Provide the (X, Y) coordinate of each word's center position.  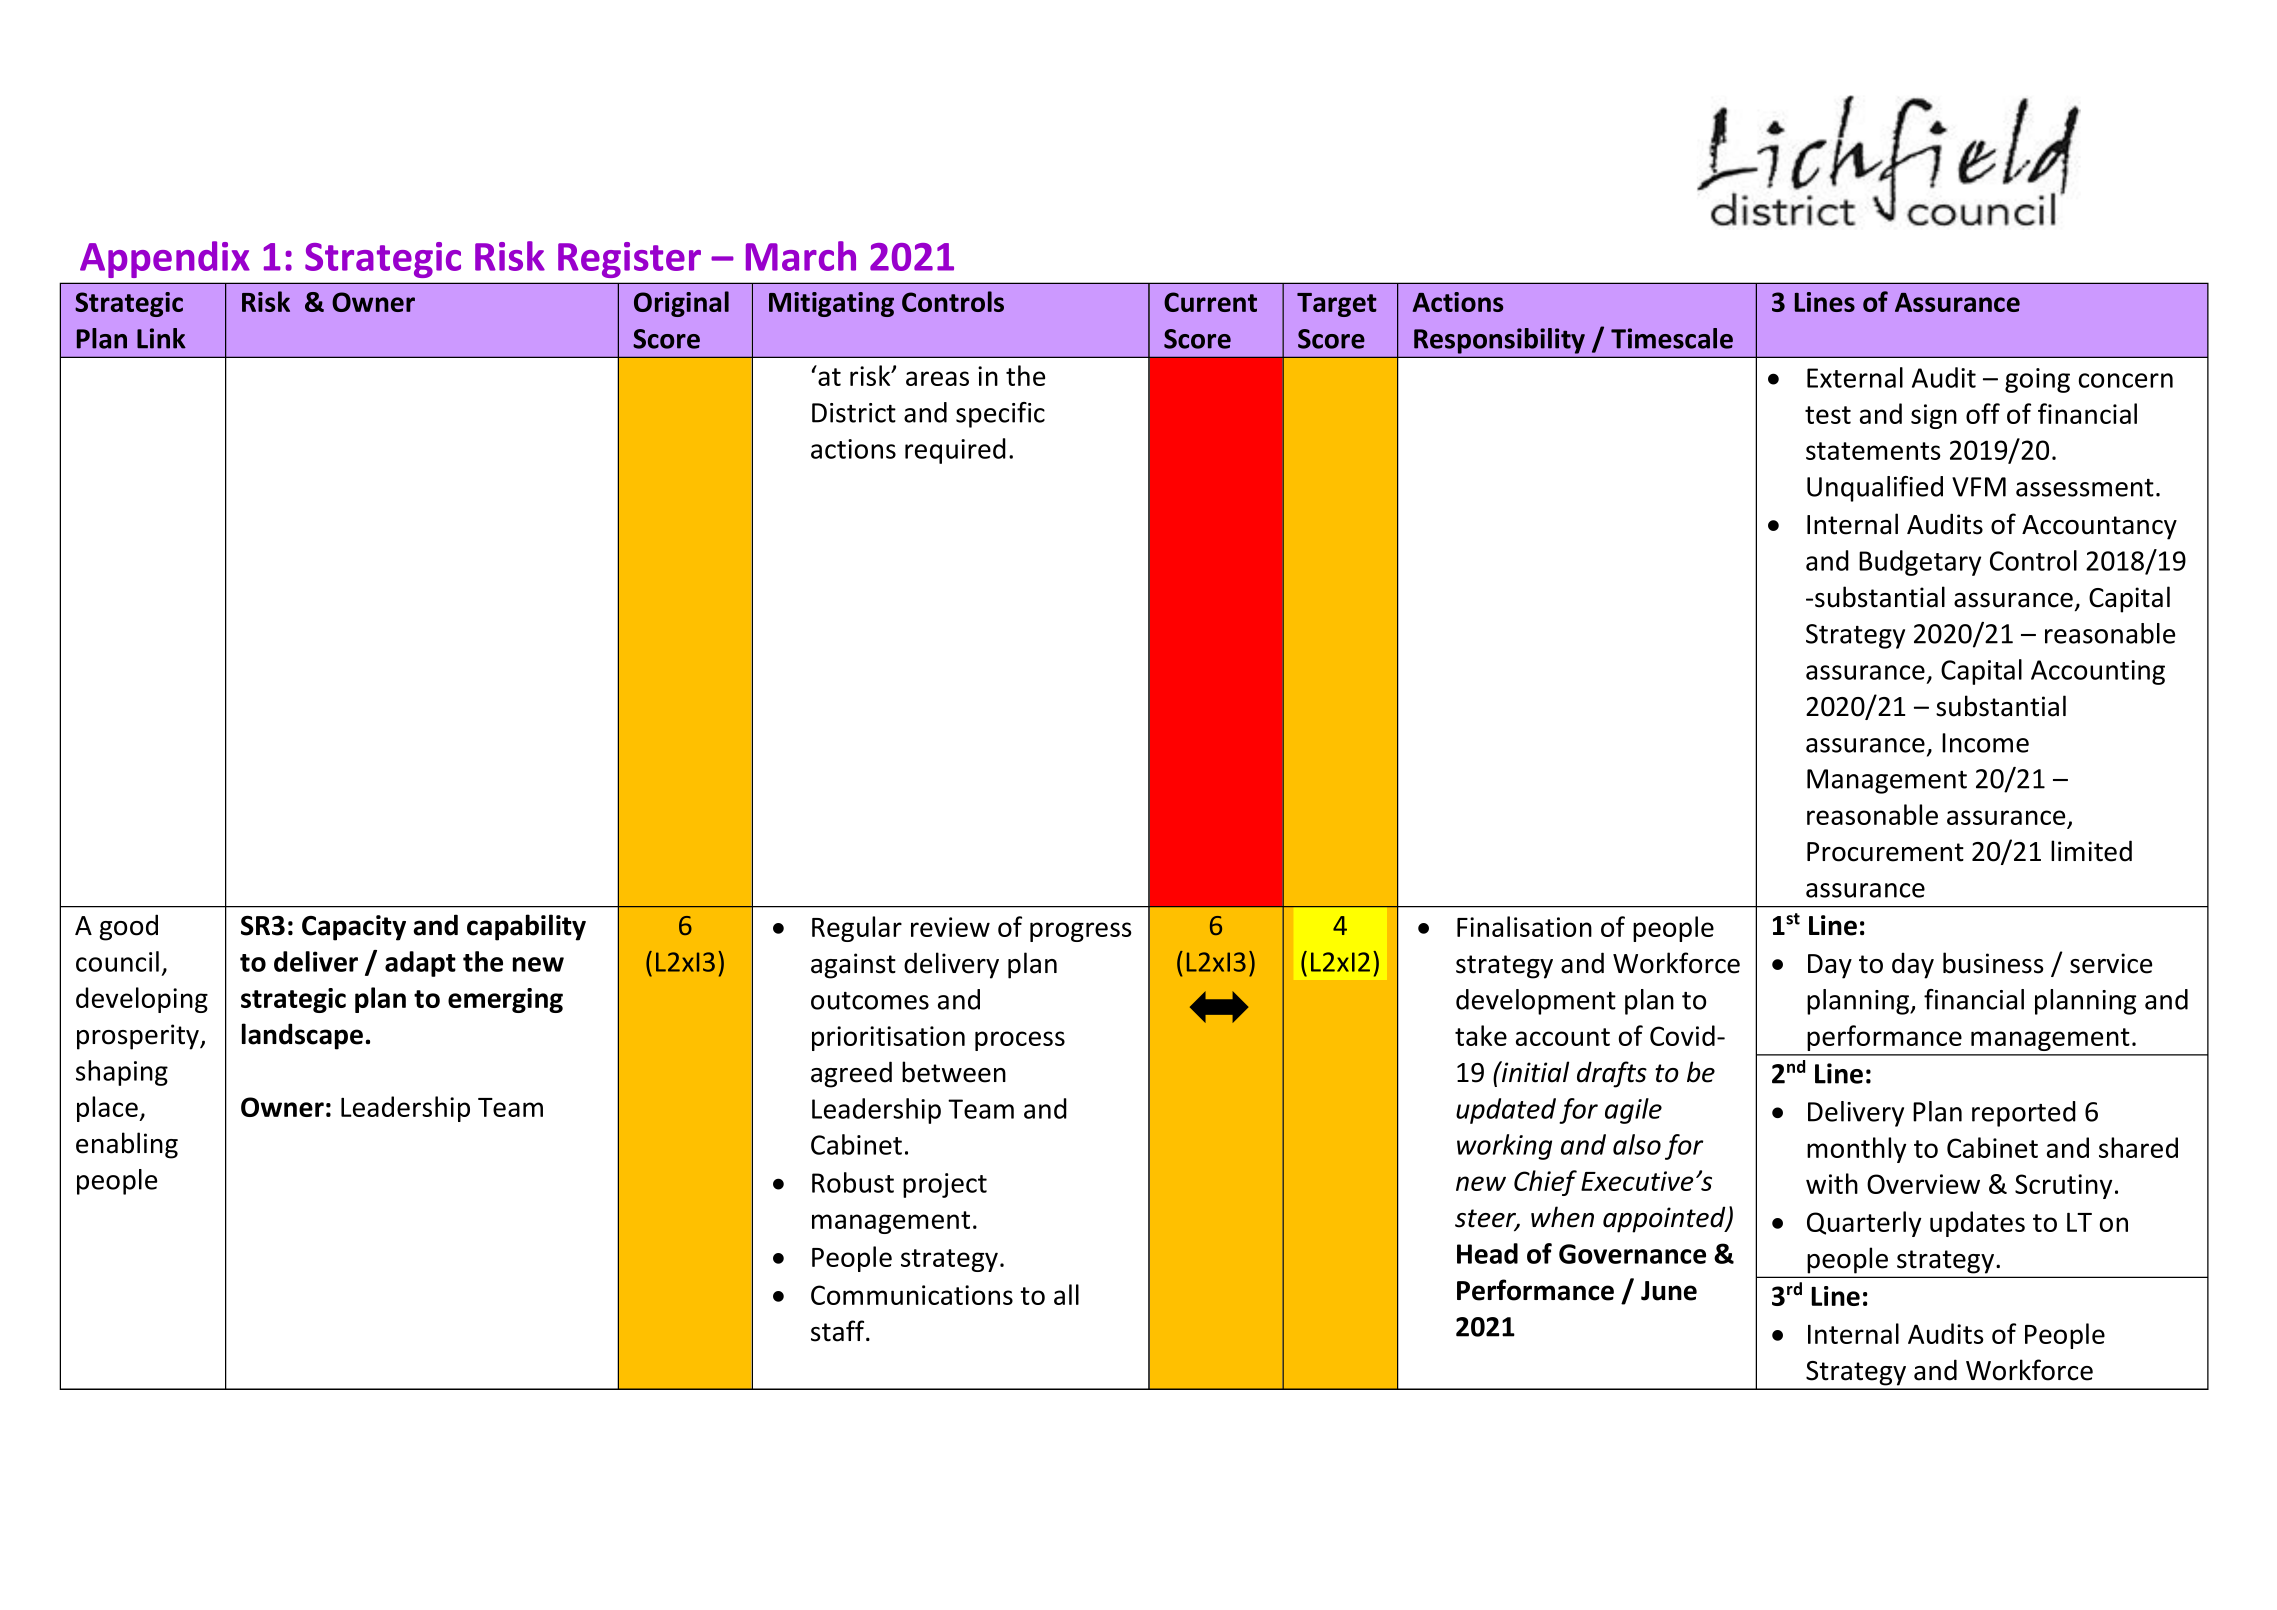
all (1066, 1294)
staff (839, 1331)
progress (1081, 932)
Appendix (165, 259)
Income (1985, 743)
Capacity (354, 928)
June (1669, 1291)
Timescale (1672, 338)
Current (1210, 302)
